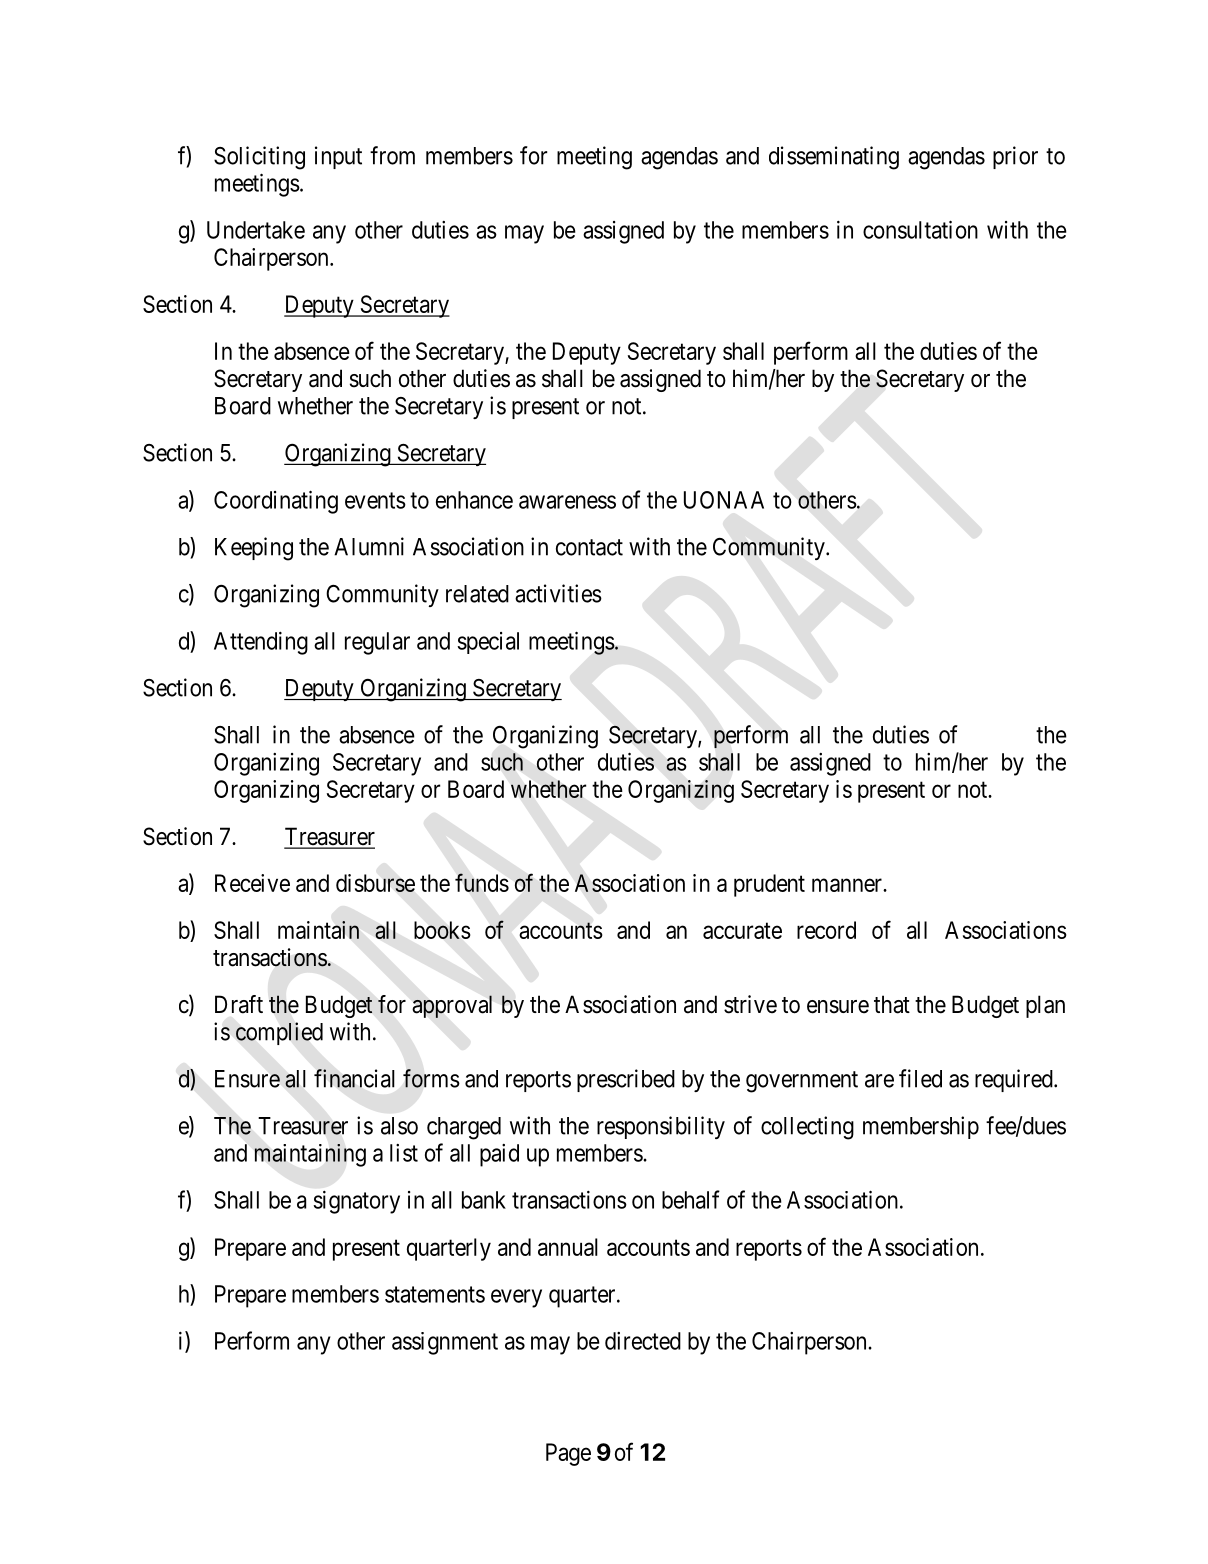 This screenshot has height=1564, width=1208. Describe the element at coordinates (769, 885) in the screenshot. I see `prudent` at that location.
